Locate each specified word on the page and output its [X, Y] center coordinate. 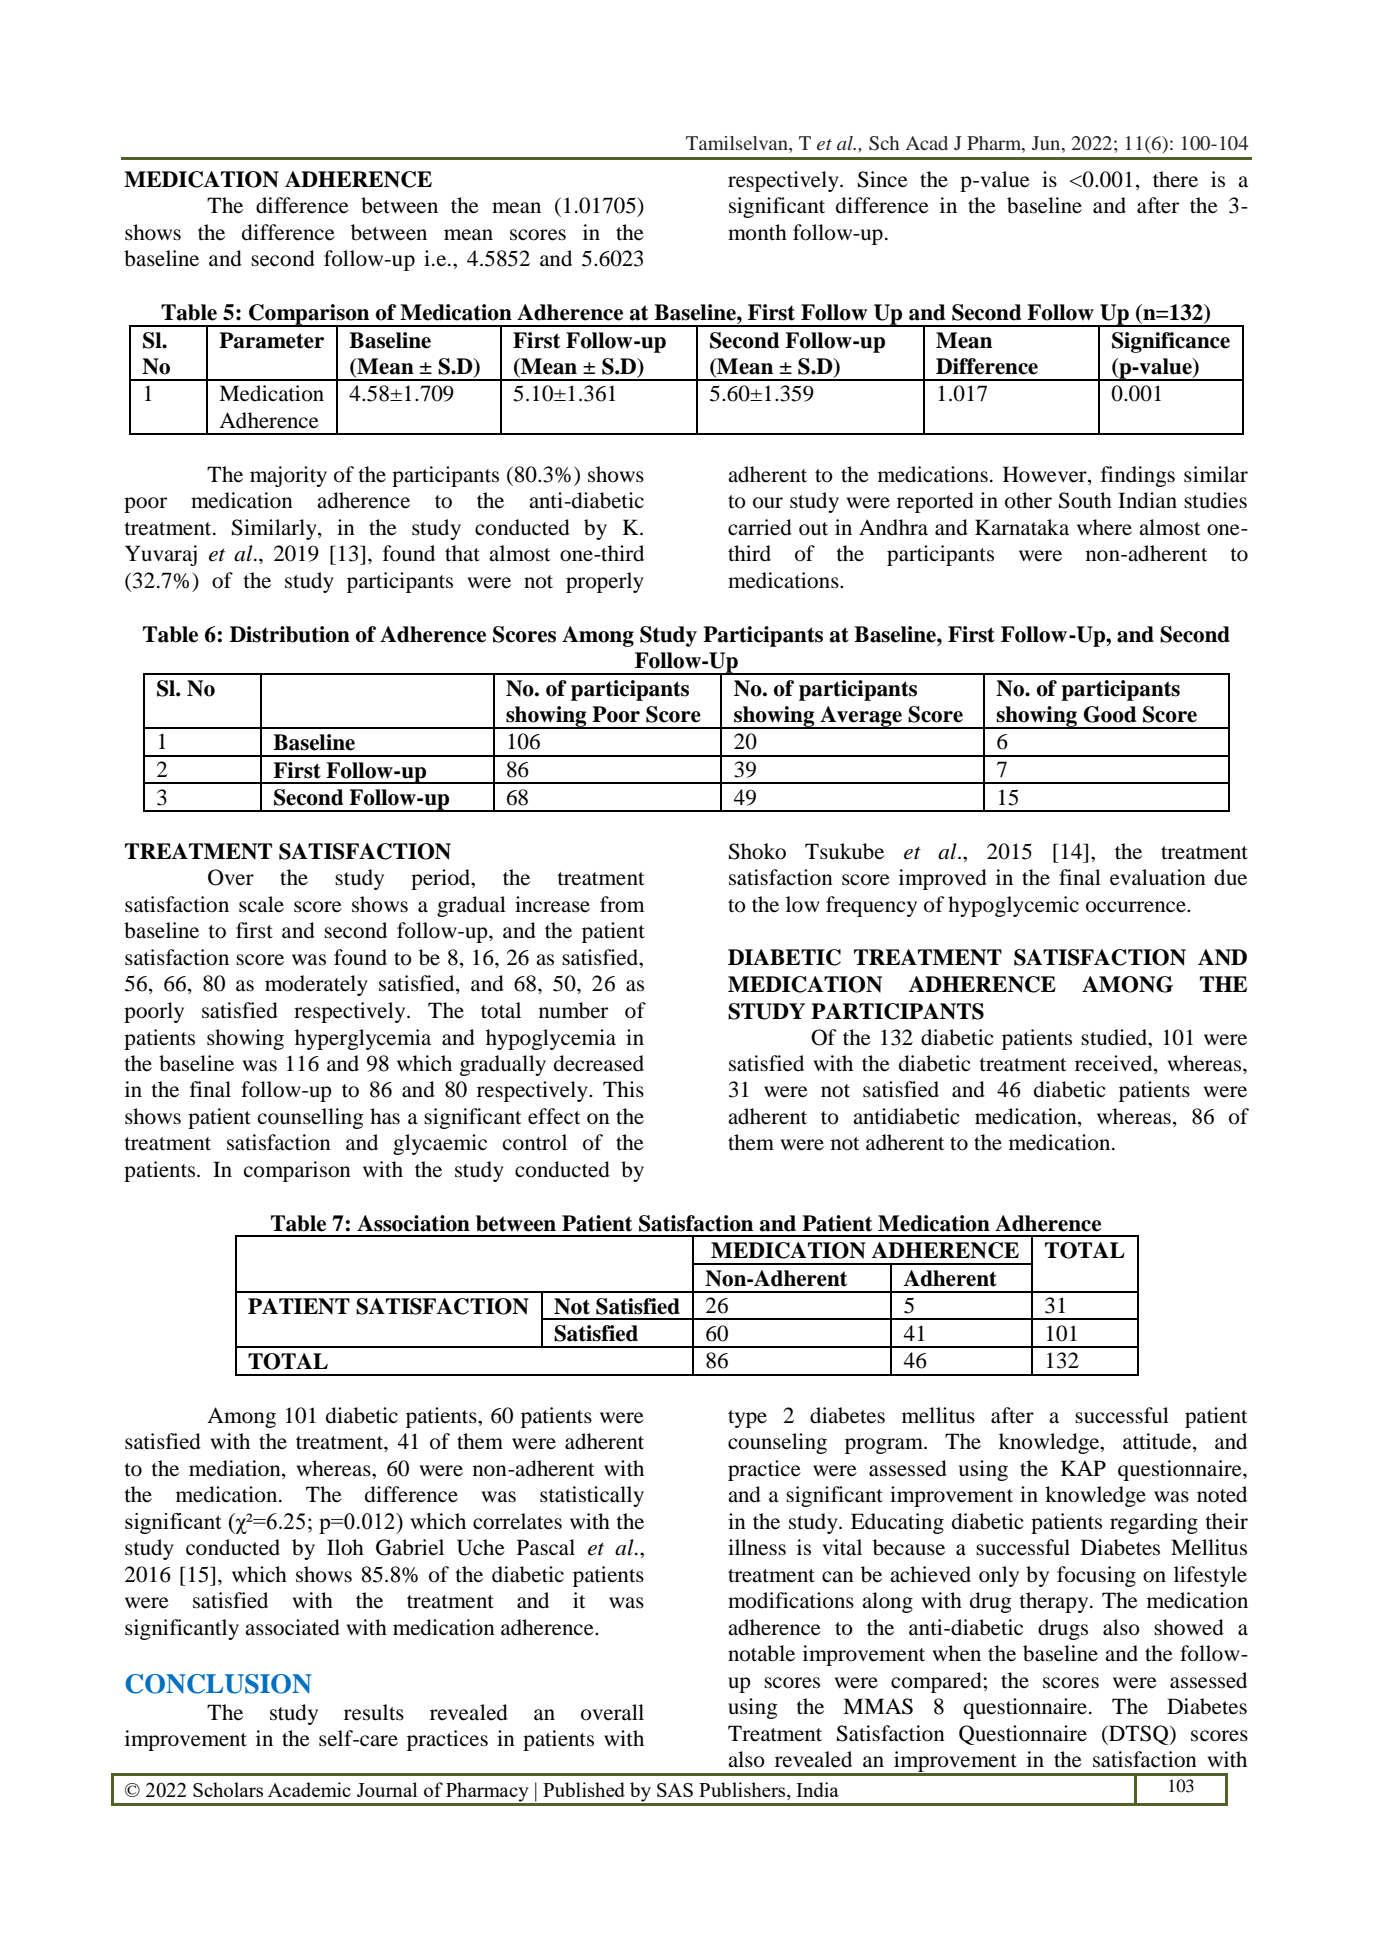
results [374, 1712]
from [622, 904]
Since [883, 179]
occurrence [1137, 907]
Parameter [271, 340]
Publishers [743, 1791]
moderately [316, 985]
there [1175, 179]
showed [1189, 1627]
